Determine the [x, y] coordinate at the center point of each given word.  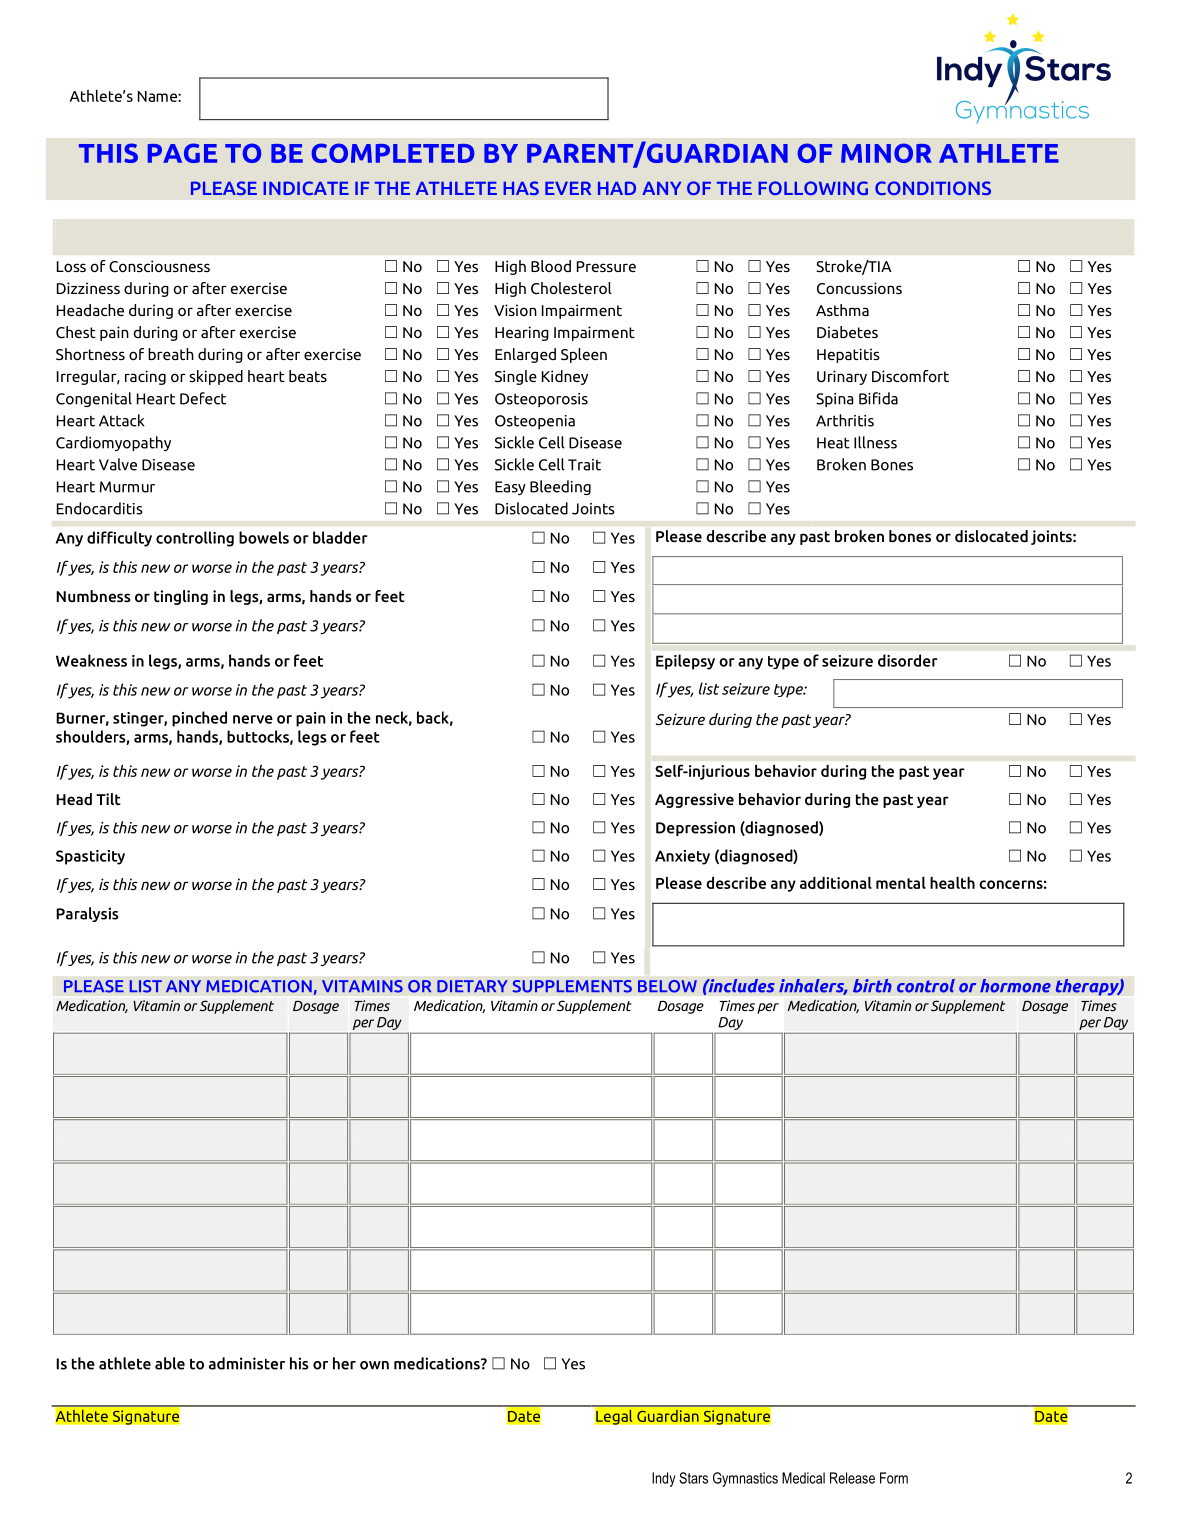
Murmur [127, 487]
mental [901, 883]
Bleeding [560, 487]
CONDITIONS [933, 188]
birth [872, 986]
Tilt [108, 799]
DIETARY [472, 986]
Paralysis [87, 914]
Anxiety [682, 857]
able [170, 1363]
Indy [664, 1479]
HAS [521, 188]
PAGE [182, 153]
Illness [875, 442]
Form [894, 1478]
